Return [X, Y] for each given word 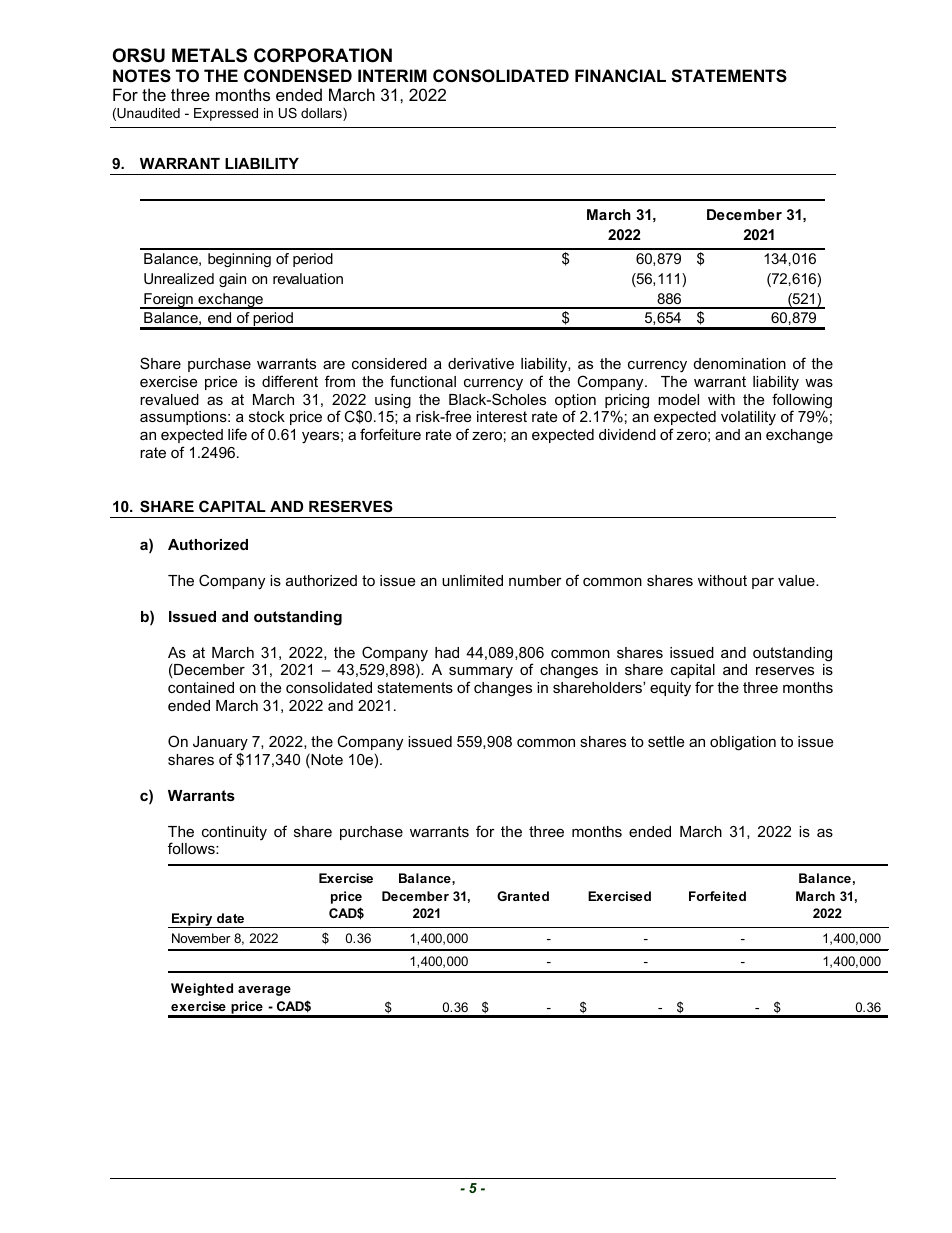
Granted [523, 896]
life [237, 434]
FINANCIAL [620, 75]
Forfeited [717, 896]
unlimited [472, 580]
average [264, 991]
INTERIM [392, 75]
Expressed [226, 114]
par [763, 583]
